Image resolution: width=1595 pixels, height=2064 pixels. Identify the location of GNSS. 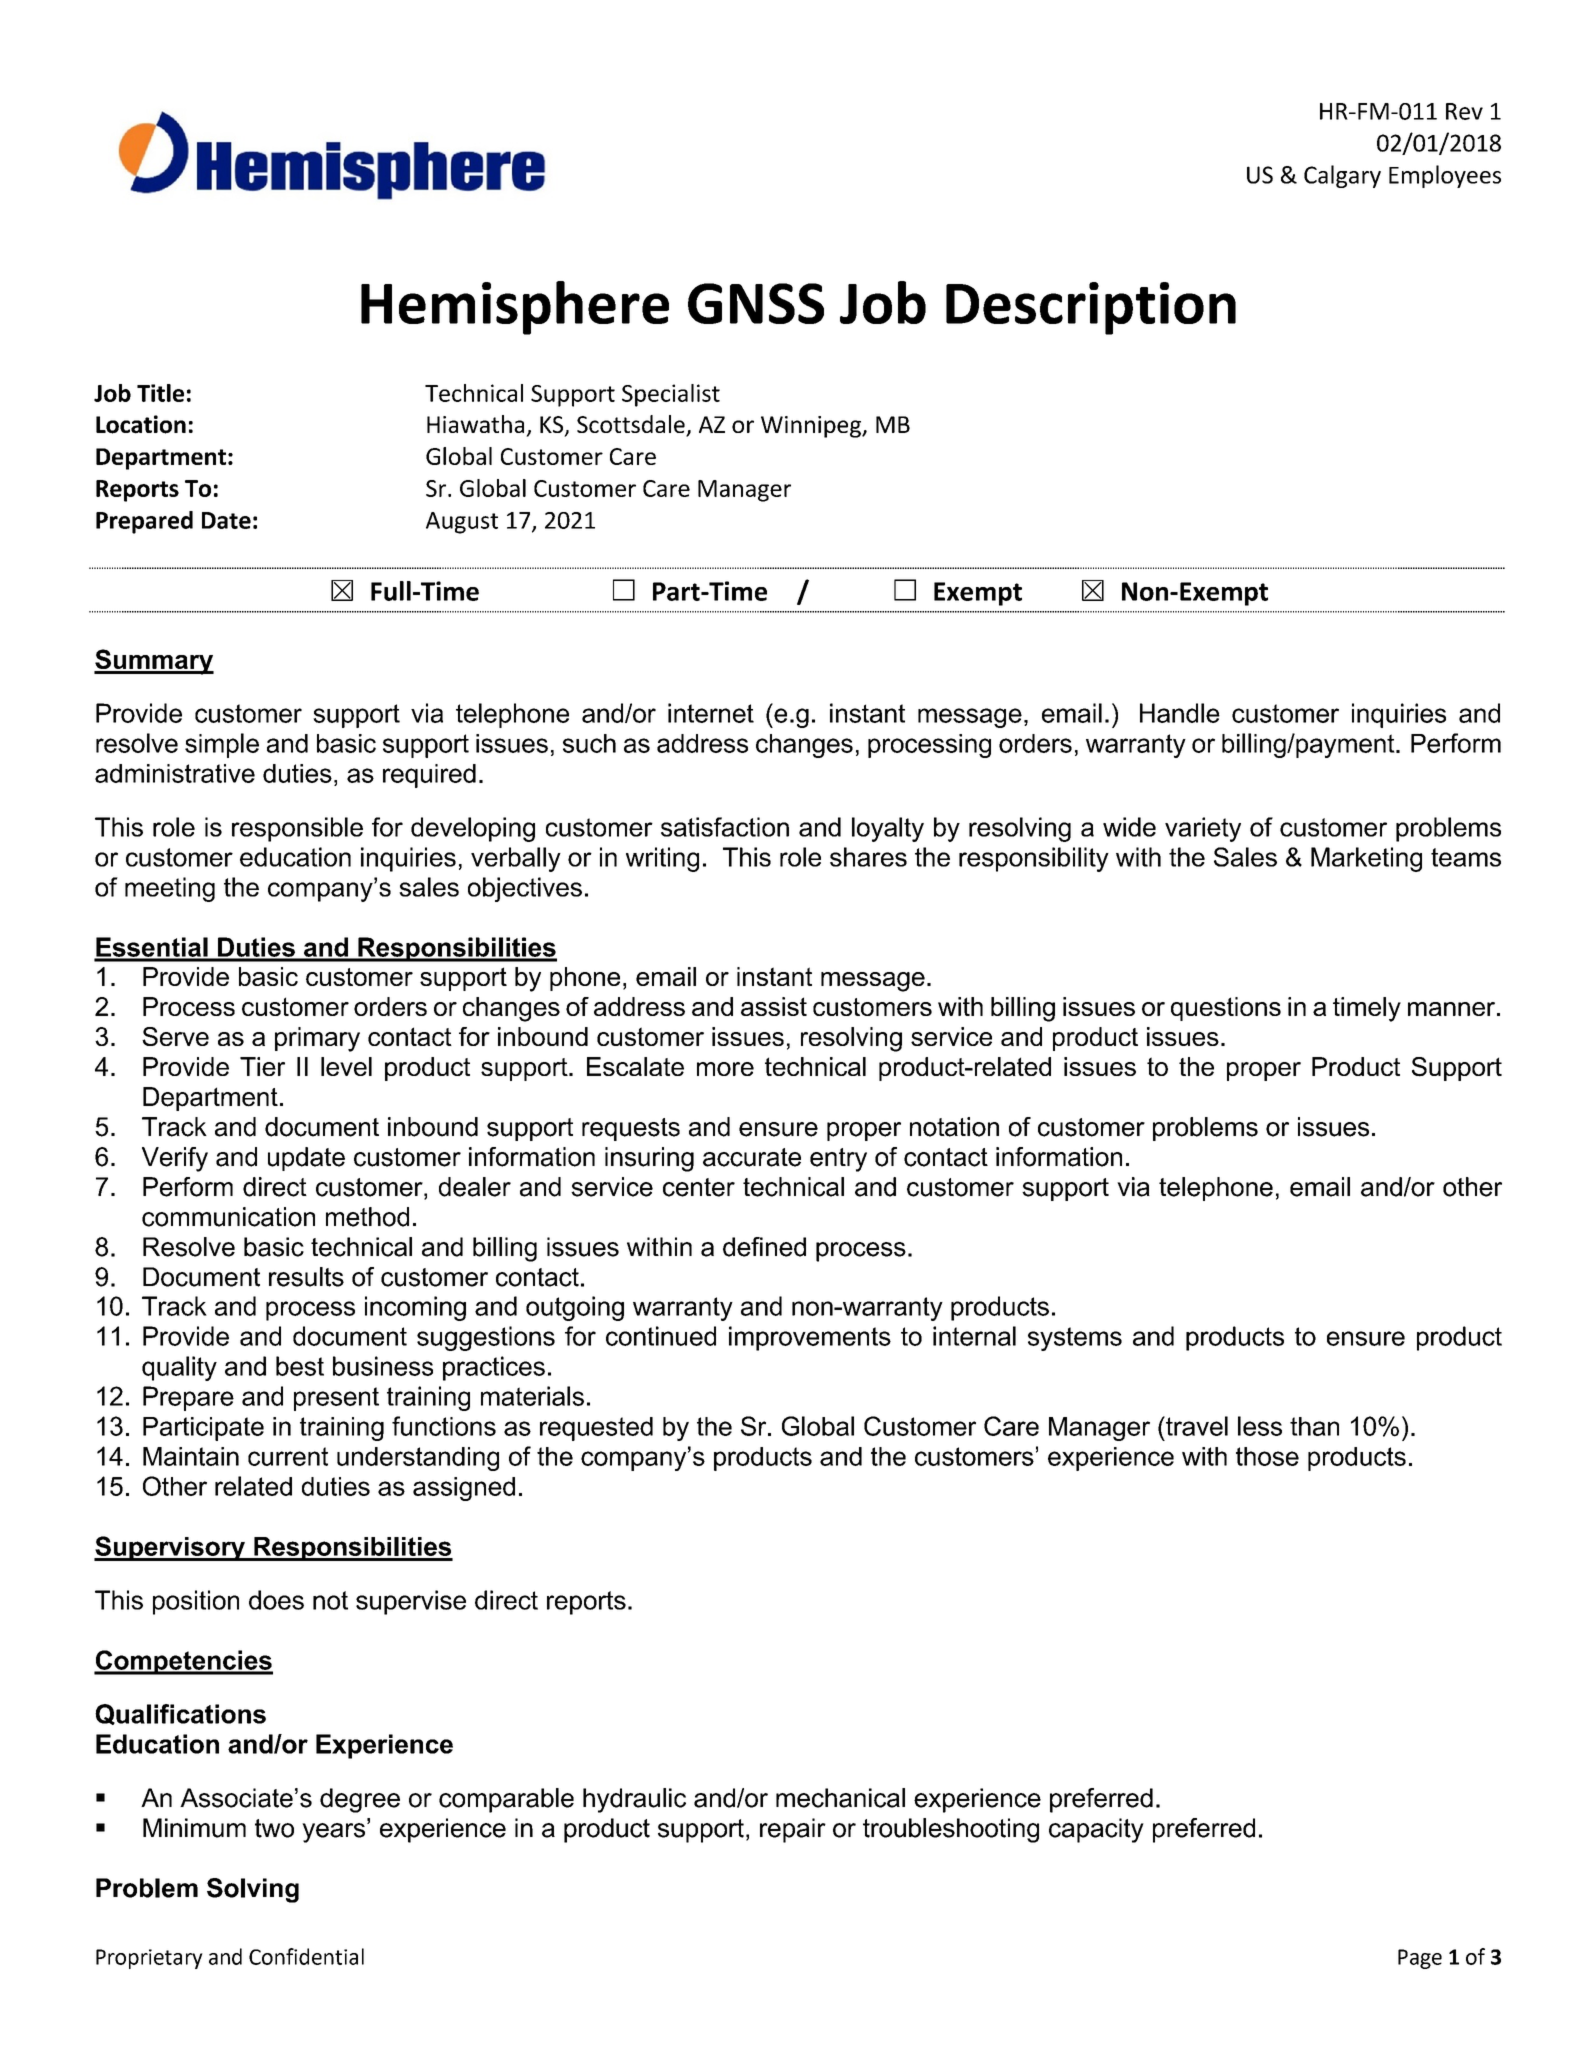
(756, 303).
